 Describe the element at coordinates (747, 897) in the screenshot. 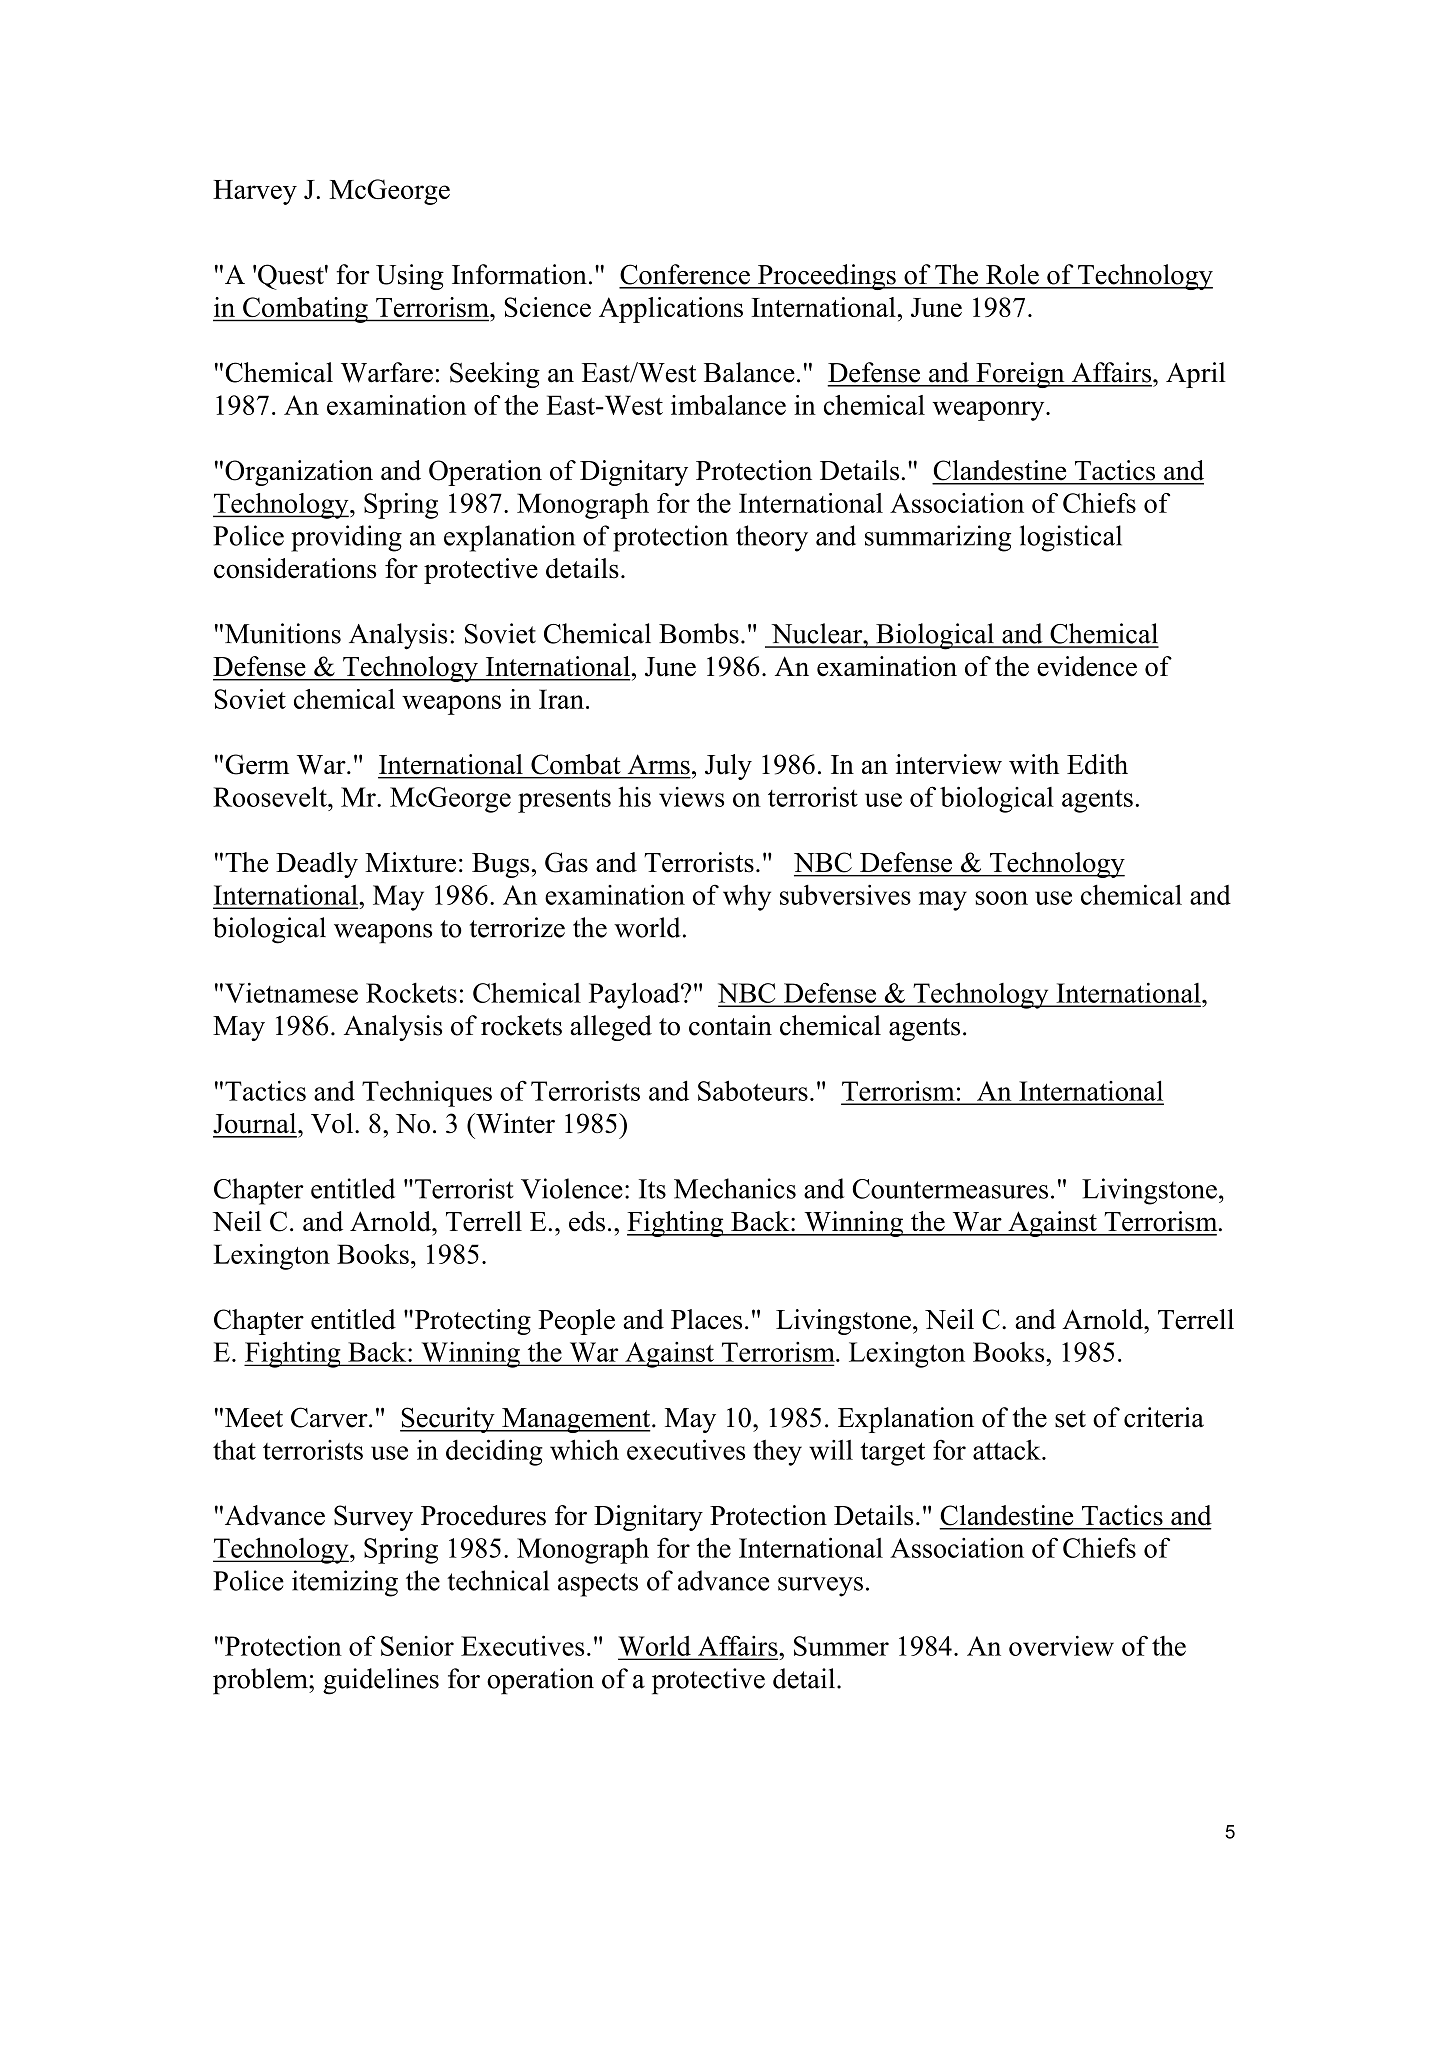

I see `why` at that location.
